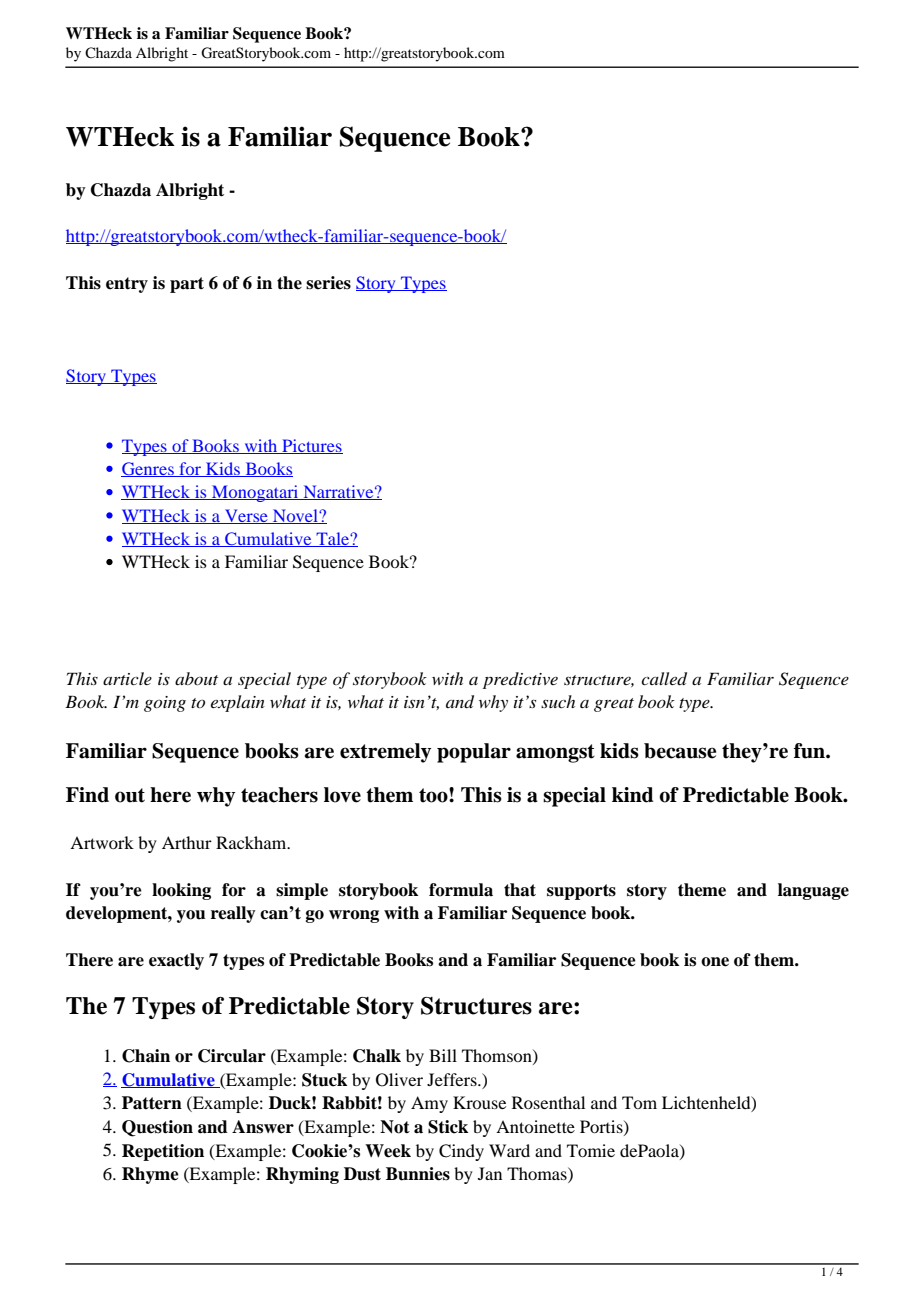 The width and height of the screenshot is (924, 1308). What do you see at coordinates (163, 1152) in the screenshot?
I see `Repetition` at bounding box center [163, 1152].
